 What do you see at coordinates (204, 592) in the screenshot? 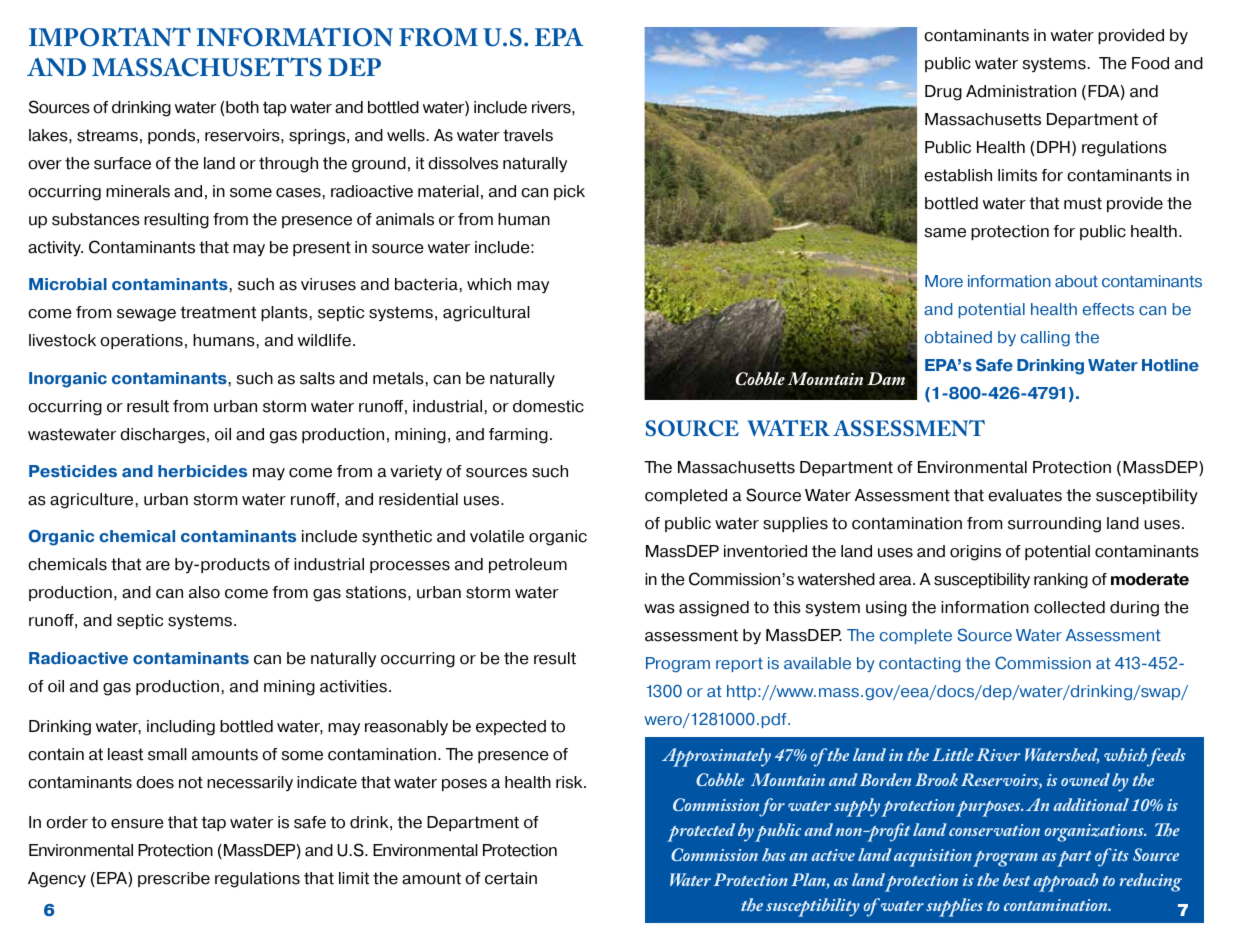
I see `also` at bounding box center [204, 592].
